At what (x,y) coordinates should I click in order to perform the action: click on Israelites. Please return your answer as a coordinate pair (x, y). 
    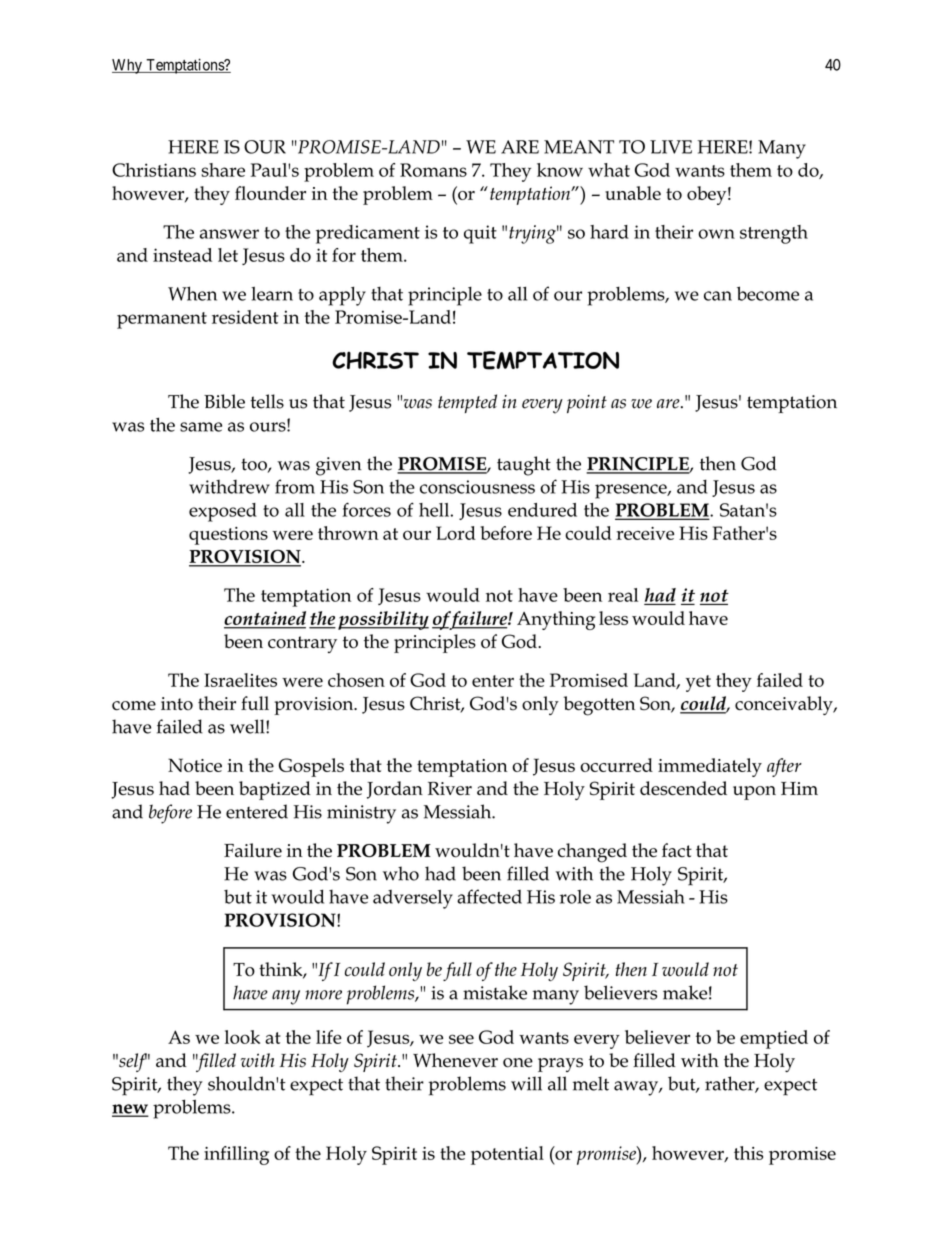
    Looking at the image, I should click on (240, 680).
